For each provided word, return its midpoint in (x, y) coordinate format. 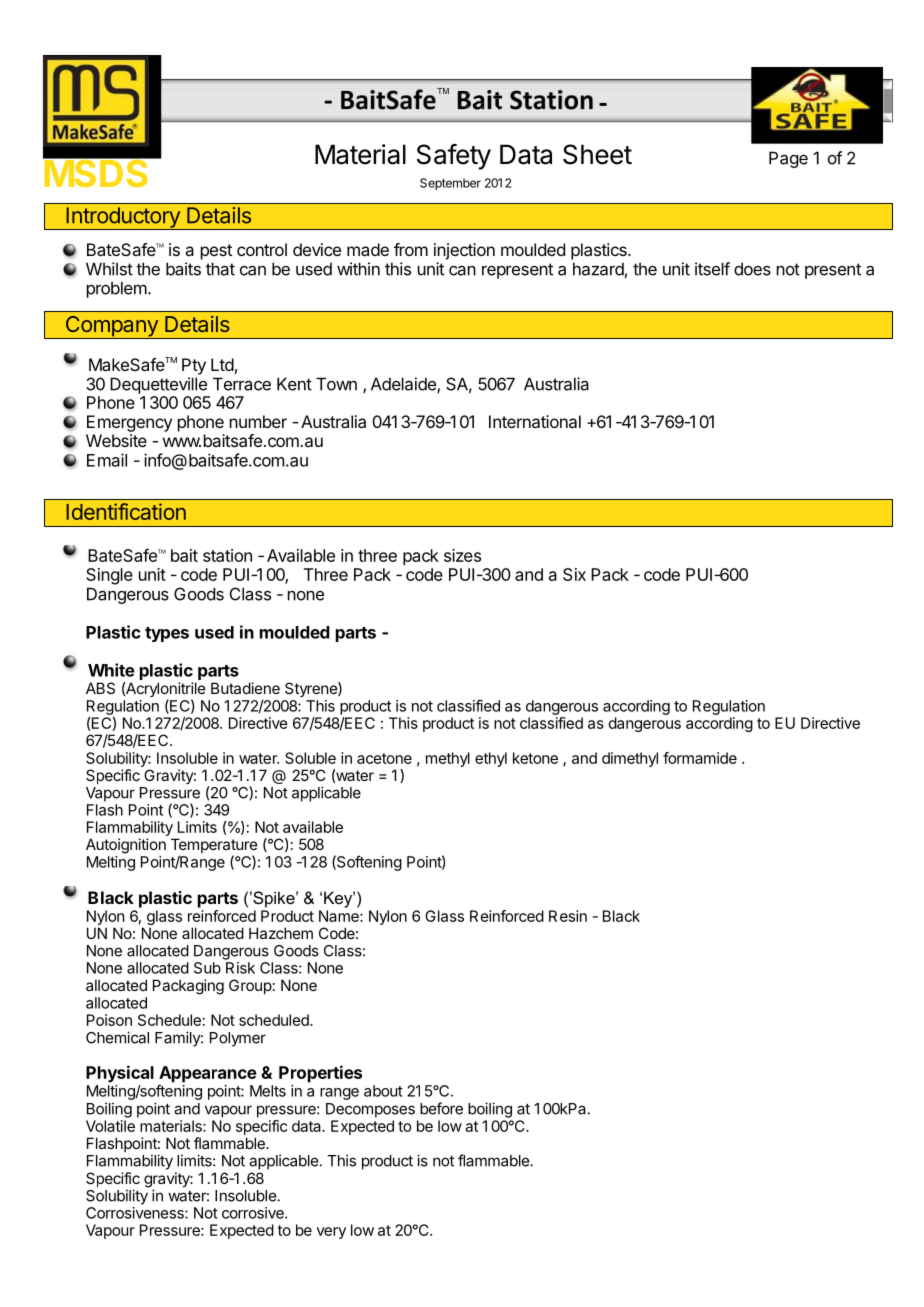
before (441, 1108)
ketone (535, 758)
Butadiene (245, 688)
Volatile (110, 1126)
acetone (384, 758)
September (450, 184)
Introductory (123, 218)
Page (788, 159)
